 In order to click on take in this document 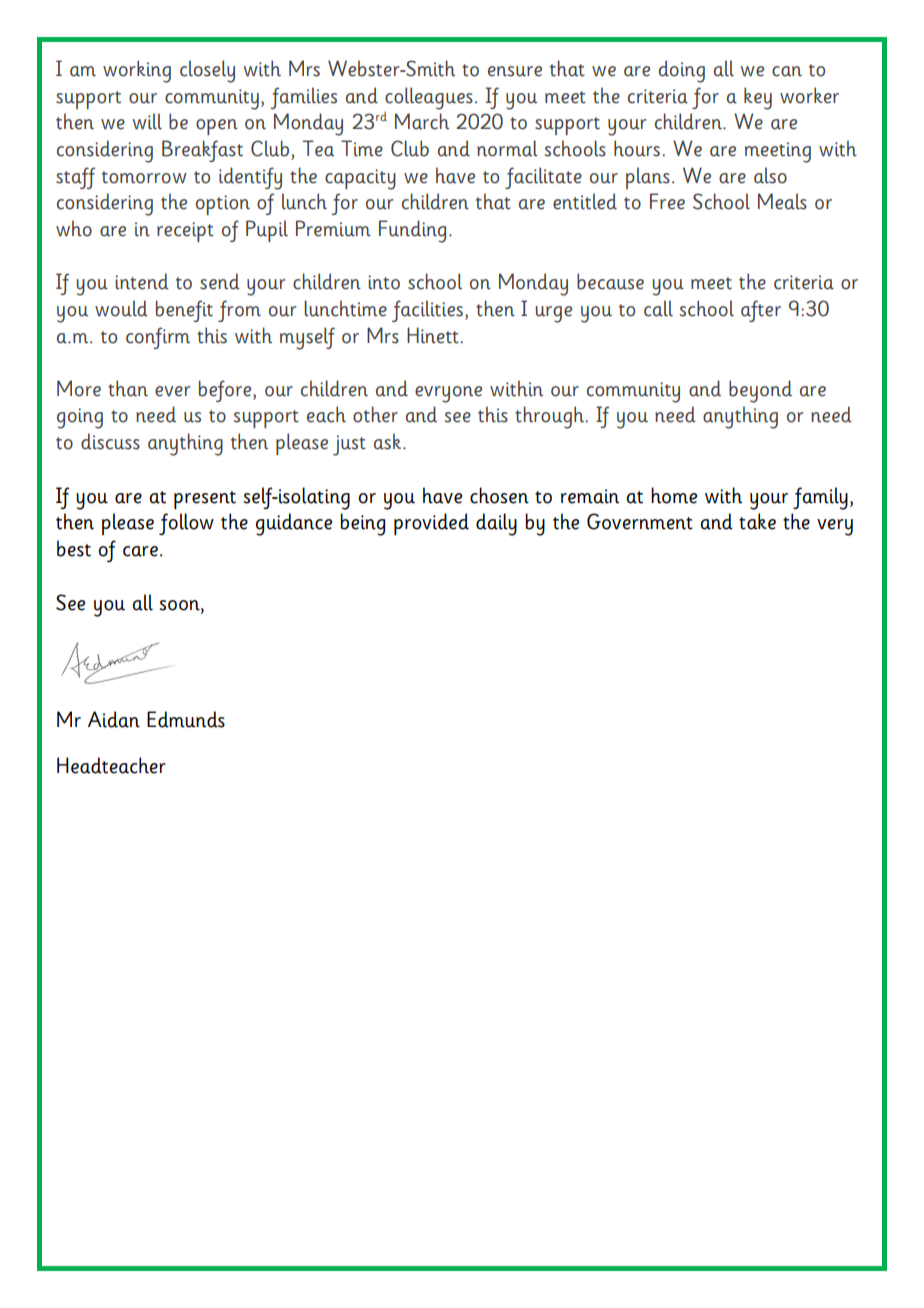, I will do `click(757, 521)`.
